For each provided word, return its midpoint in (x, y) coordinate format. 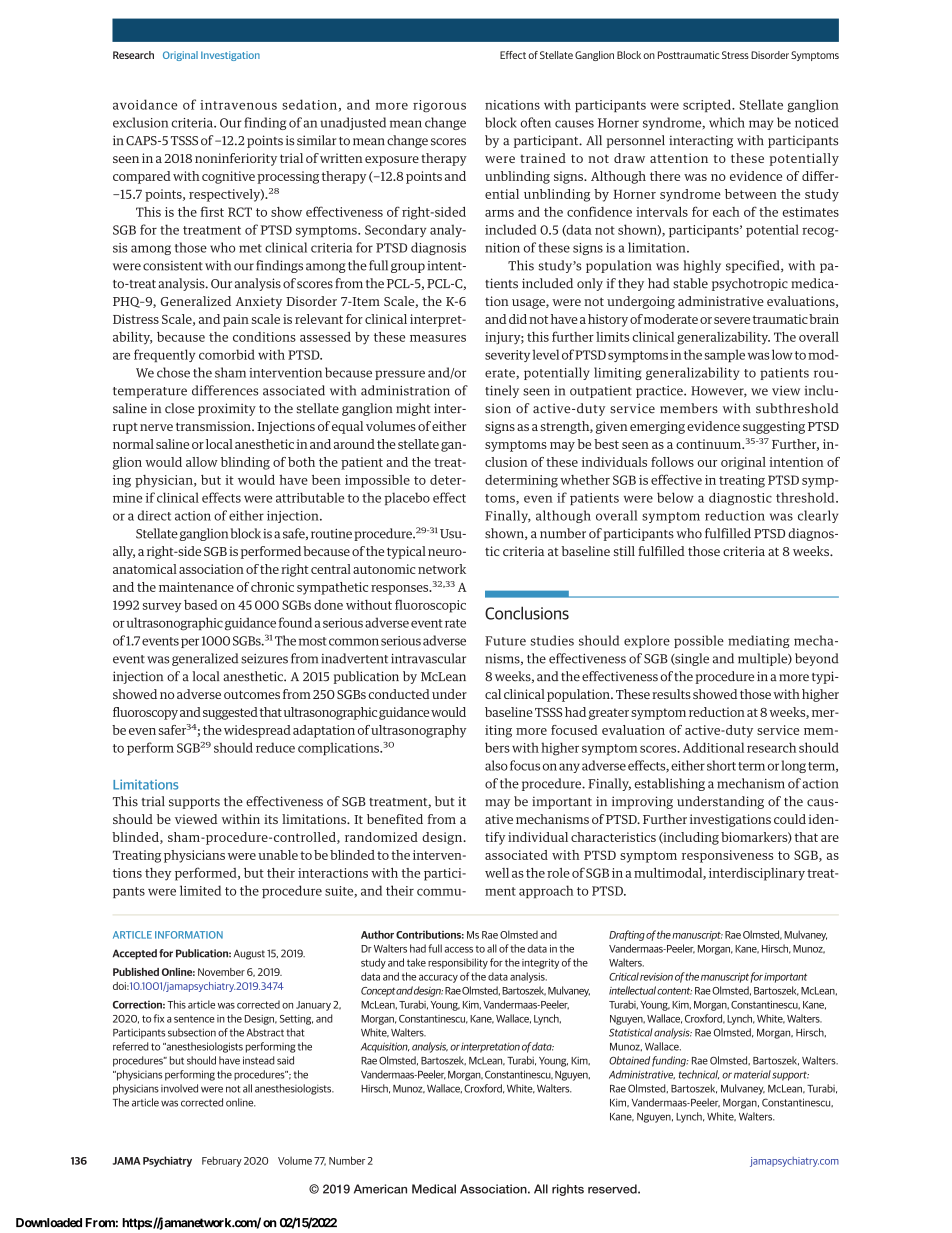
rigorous (439, 106)
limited (200, 890)
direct (154, 515)
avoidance (145, 104)
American (380, 1189)
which (727, 122)
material (752, 1074)
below (675, 497)
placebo (407, 498)
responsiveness (727, 856)
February (222, 1161)
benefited (395, 819)
